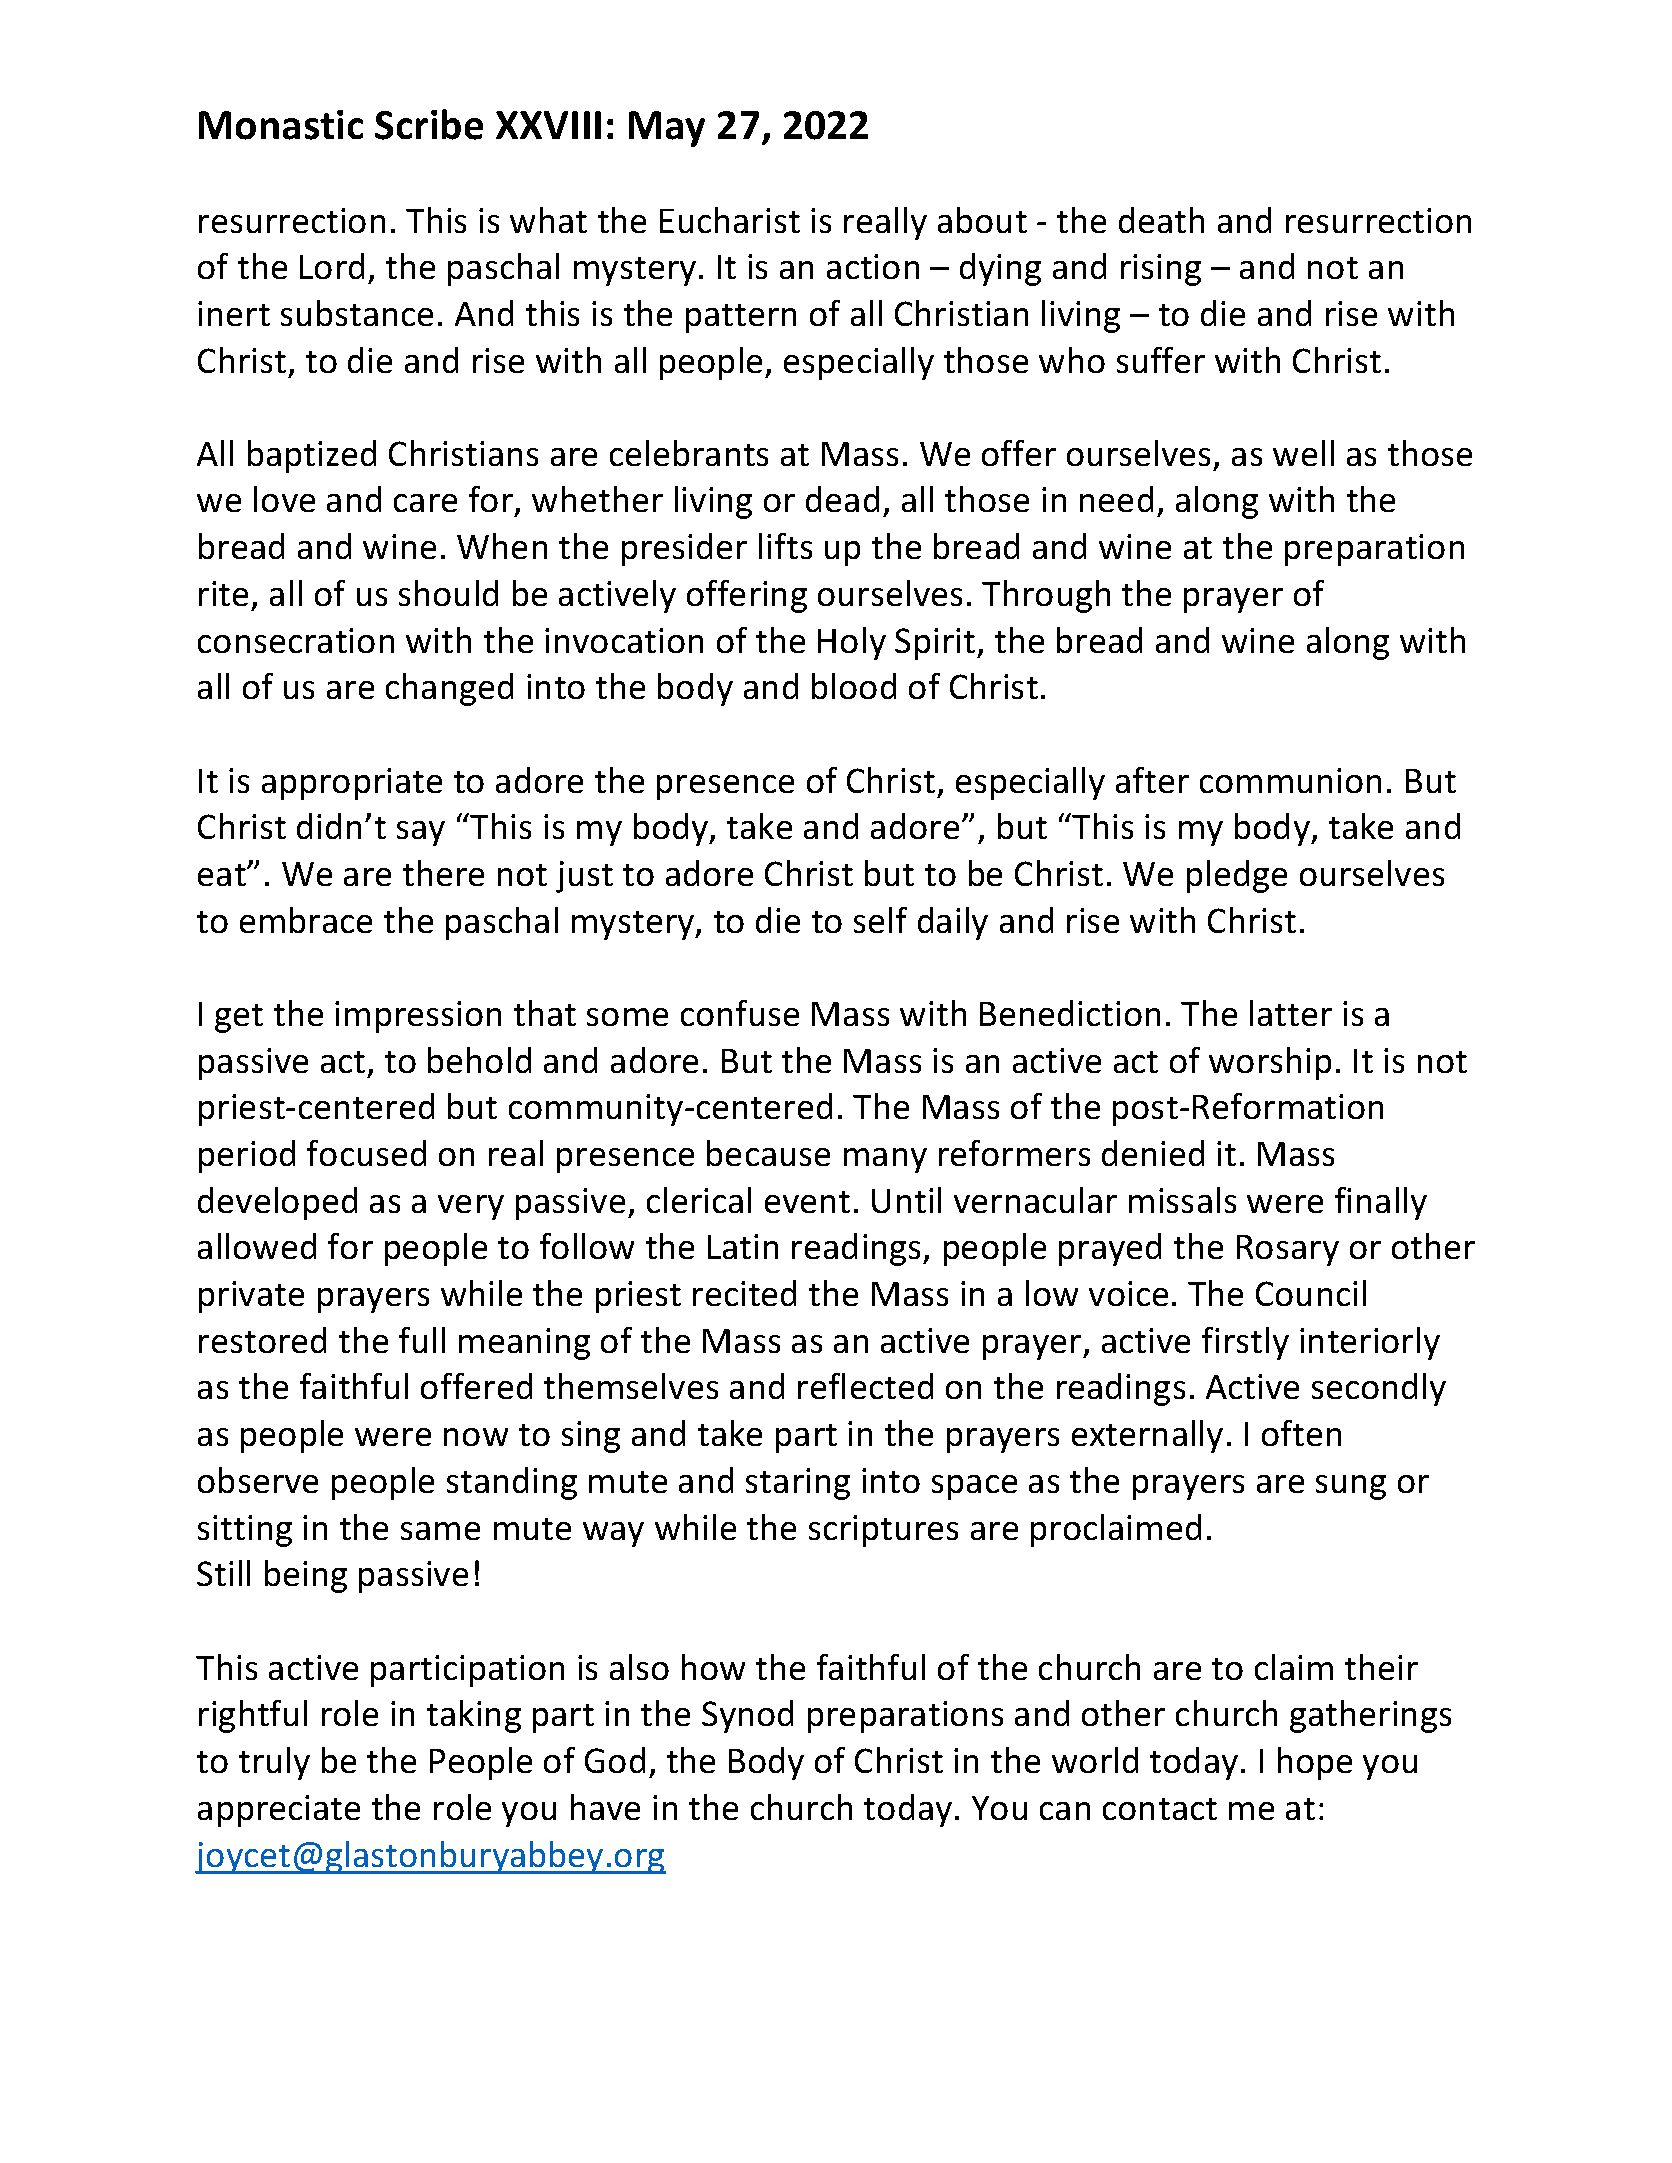 The height and width of the screenshot is (2163, 1672). I want to click on embrace, so click(306, 920).
